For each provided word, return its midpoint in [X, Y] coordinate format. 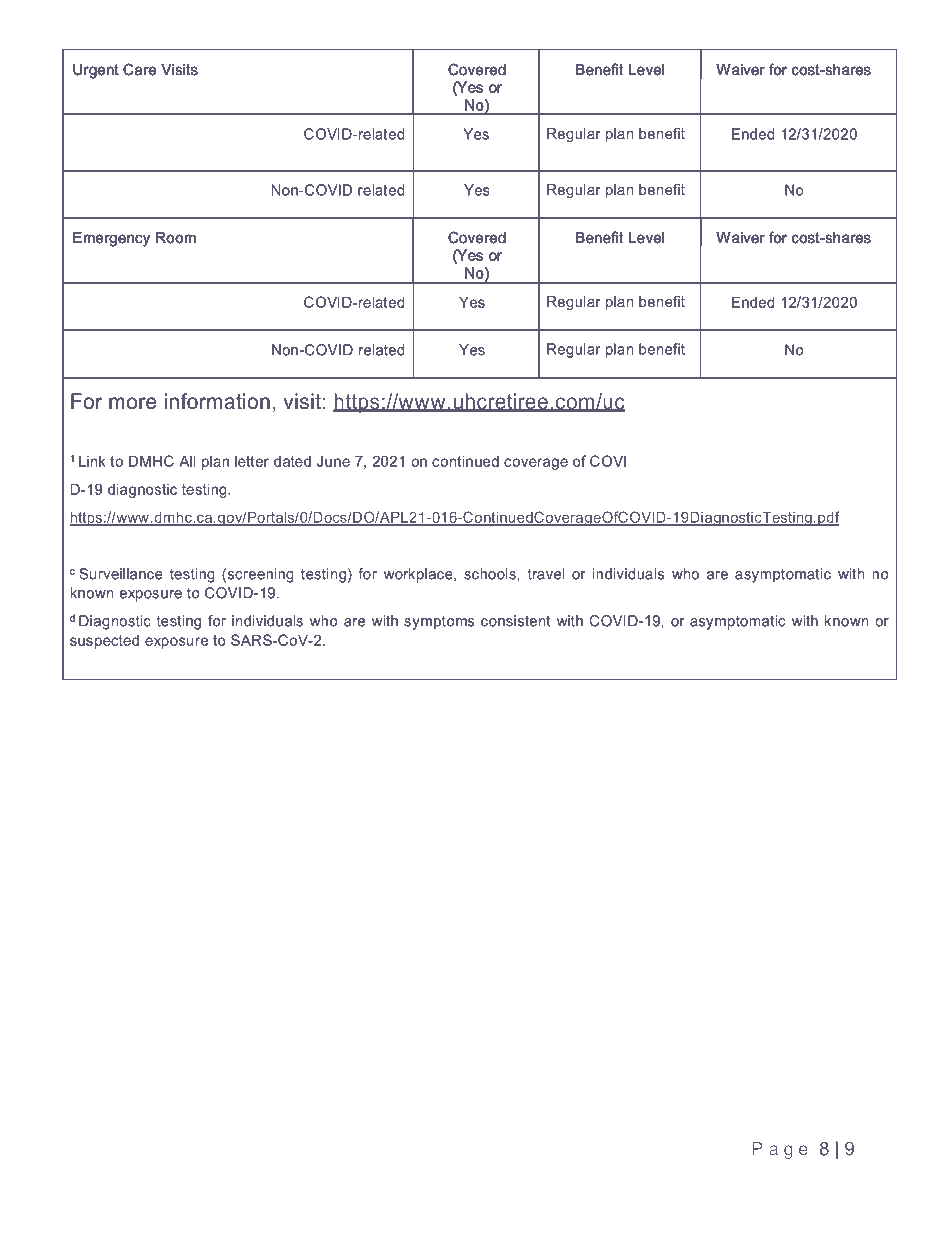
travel [546, 574]
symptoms [439, 622]
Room [175, 237]
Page [780, 1150]
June [333, 461]
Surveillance [121, 574]
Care [140, 69]
